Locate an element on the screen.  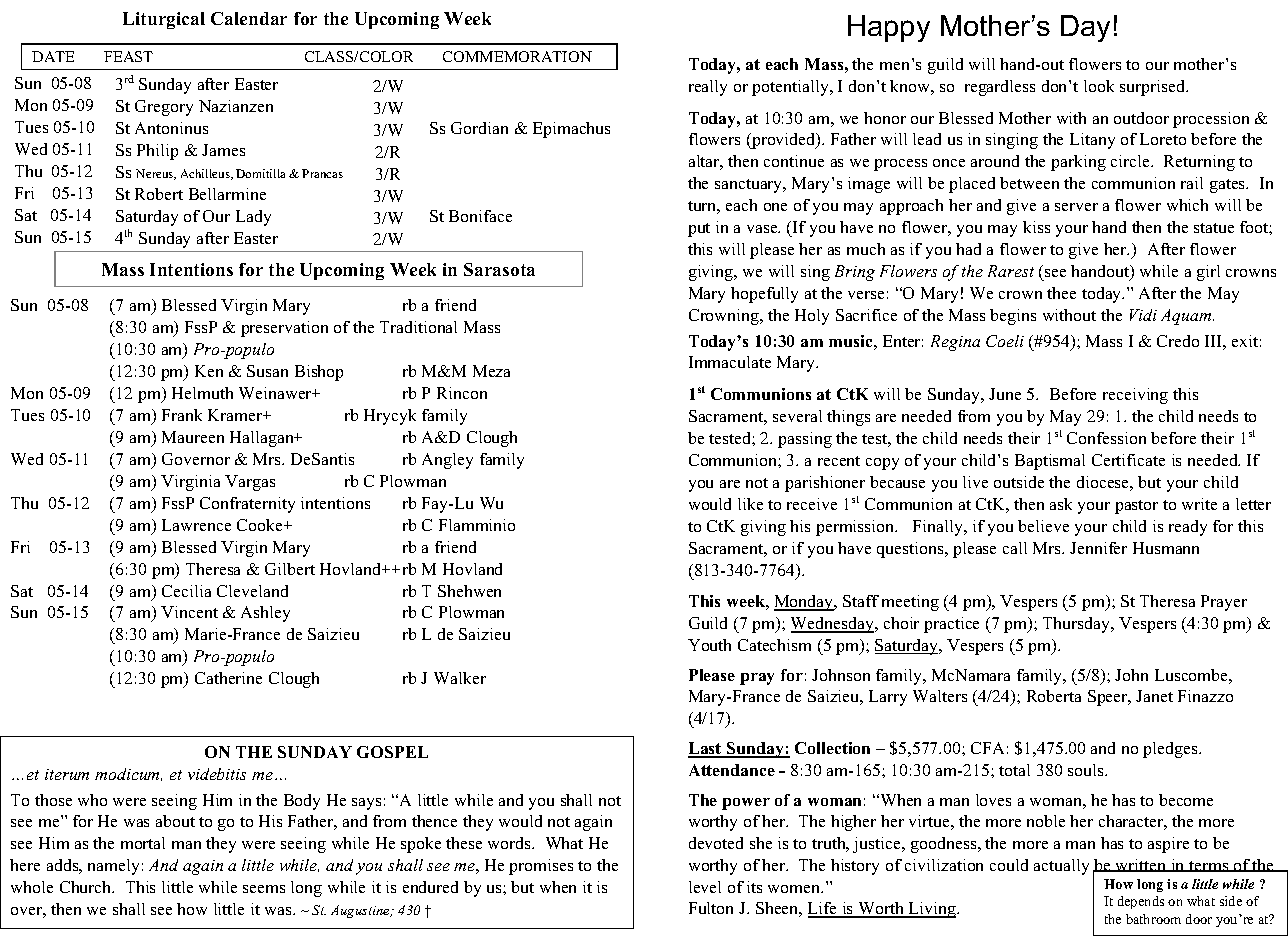
Youth is located at coordinates (709, 645).
